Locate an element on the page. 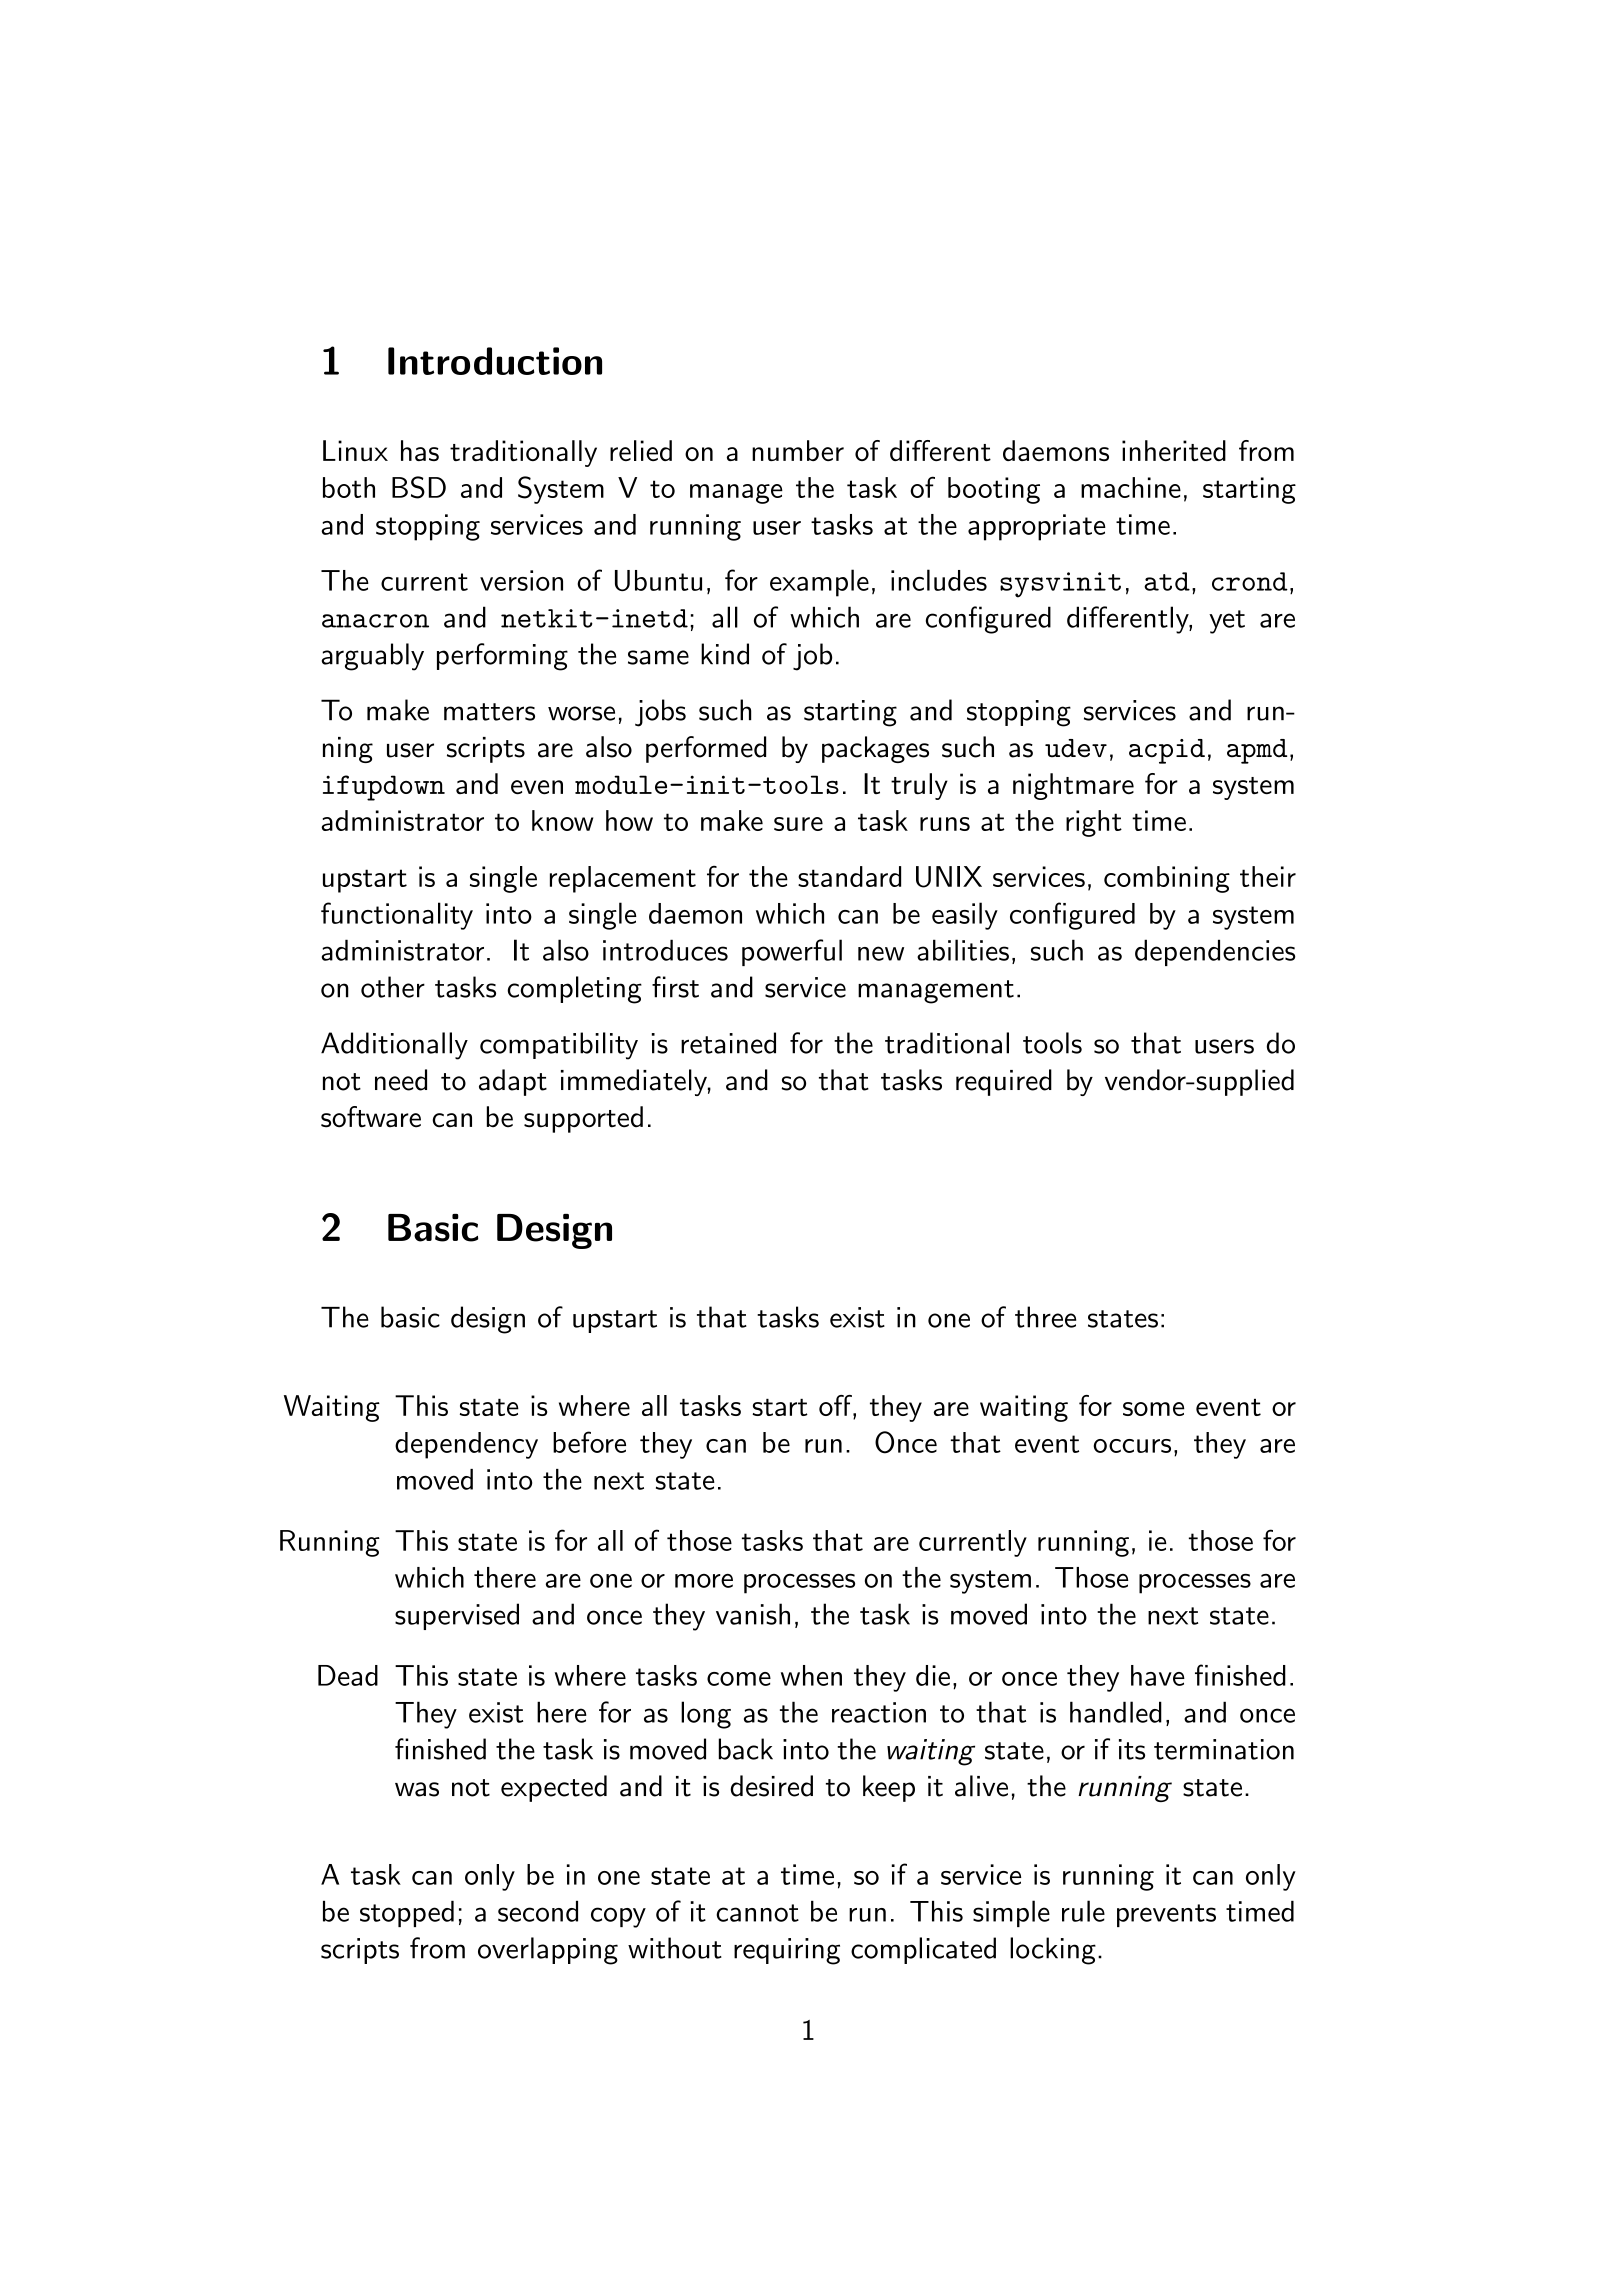  off is located at coordinates (836, 1407).
